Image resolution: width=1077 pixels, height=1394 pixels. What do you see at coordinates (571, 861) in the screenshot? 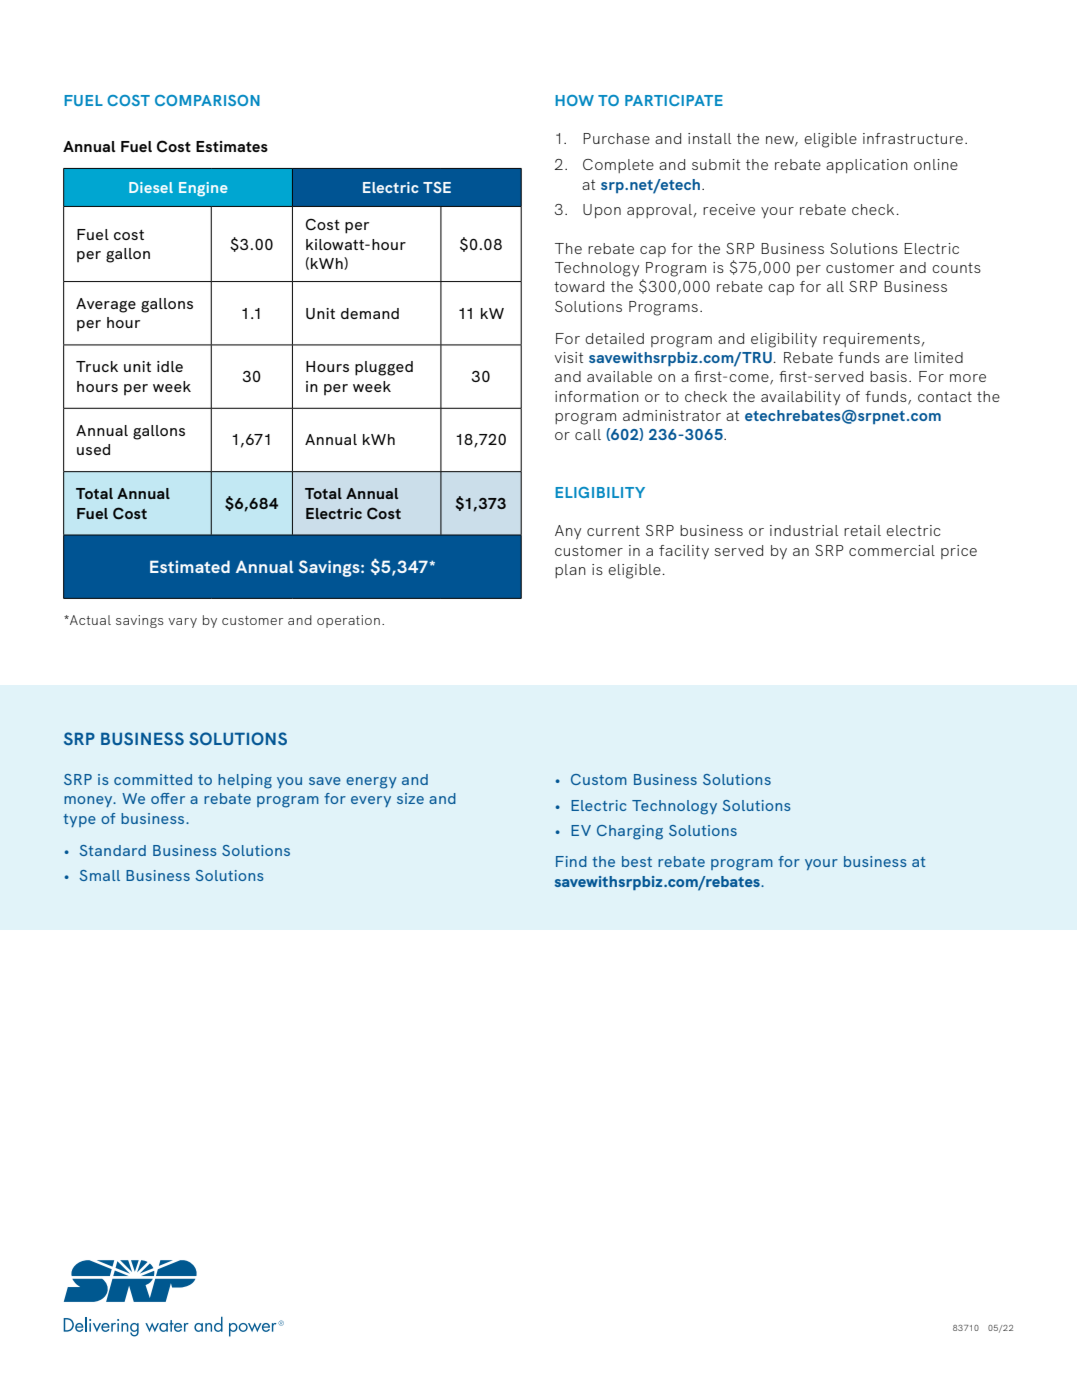
I see `Find` at bounding box center [571, 861].
